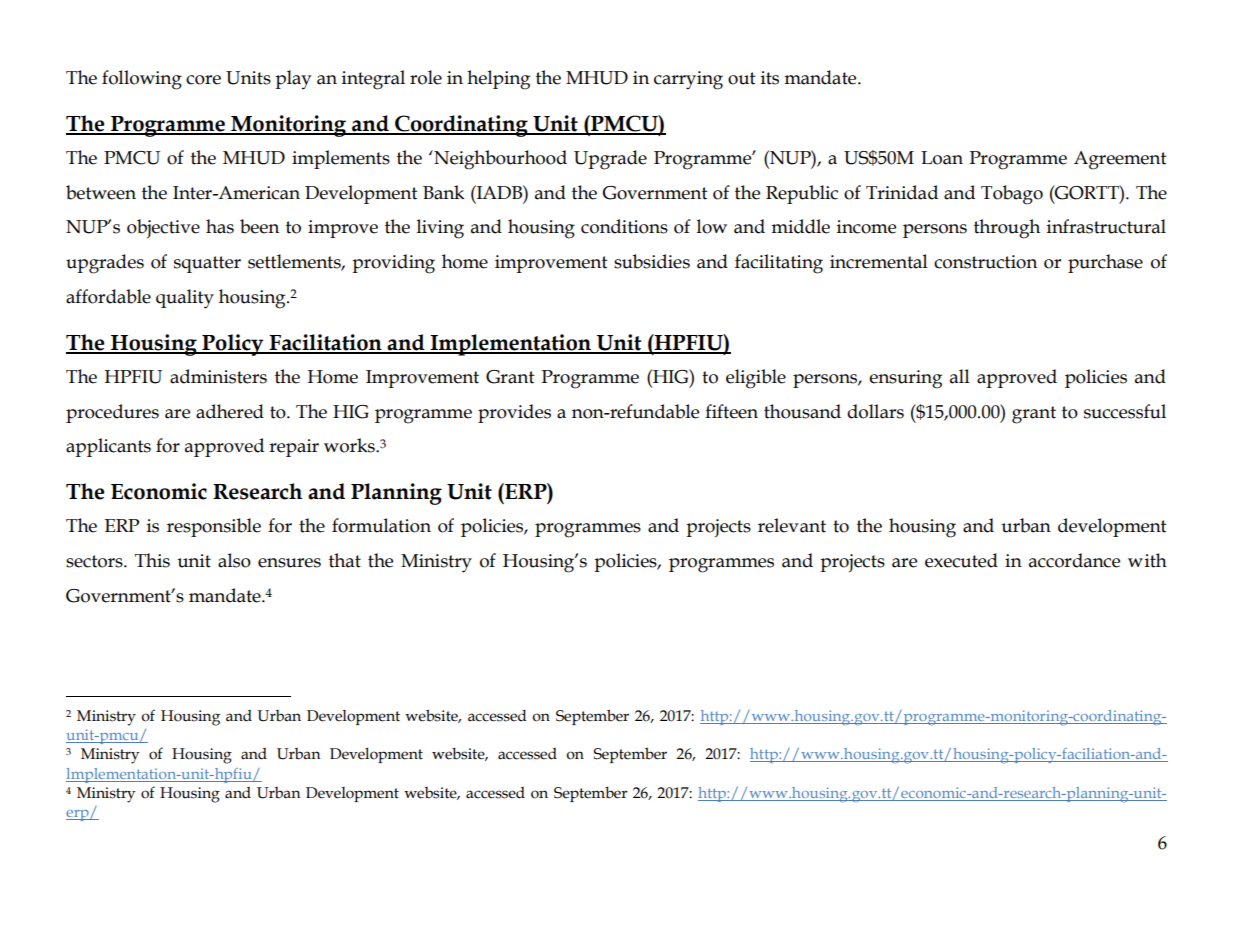 The height and width of the screenshot is (952, 1233). I want to click on accordance, so click(1074, 560).
